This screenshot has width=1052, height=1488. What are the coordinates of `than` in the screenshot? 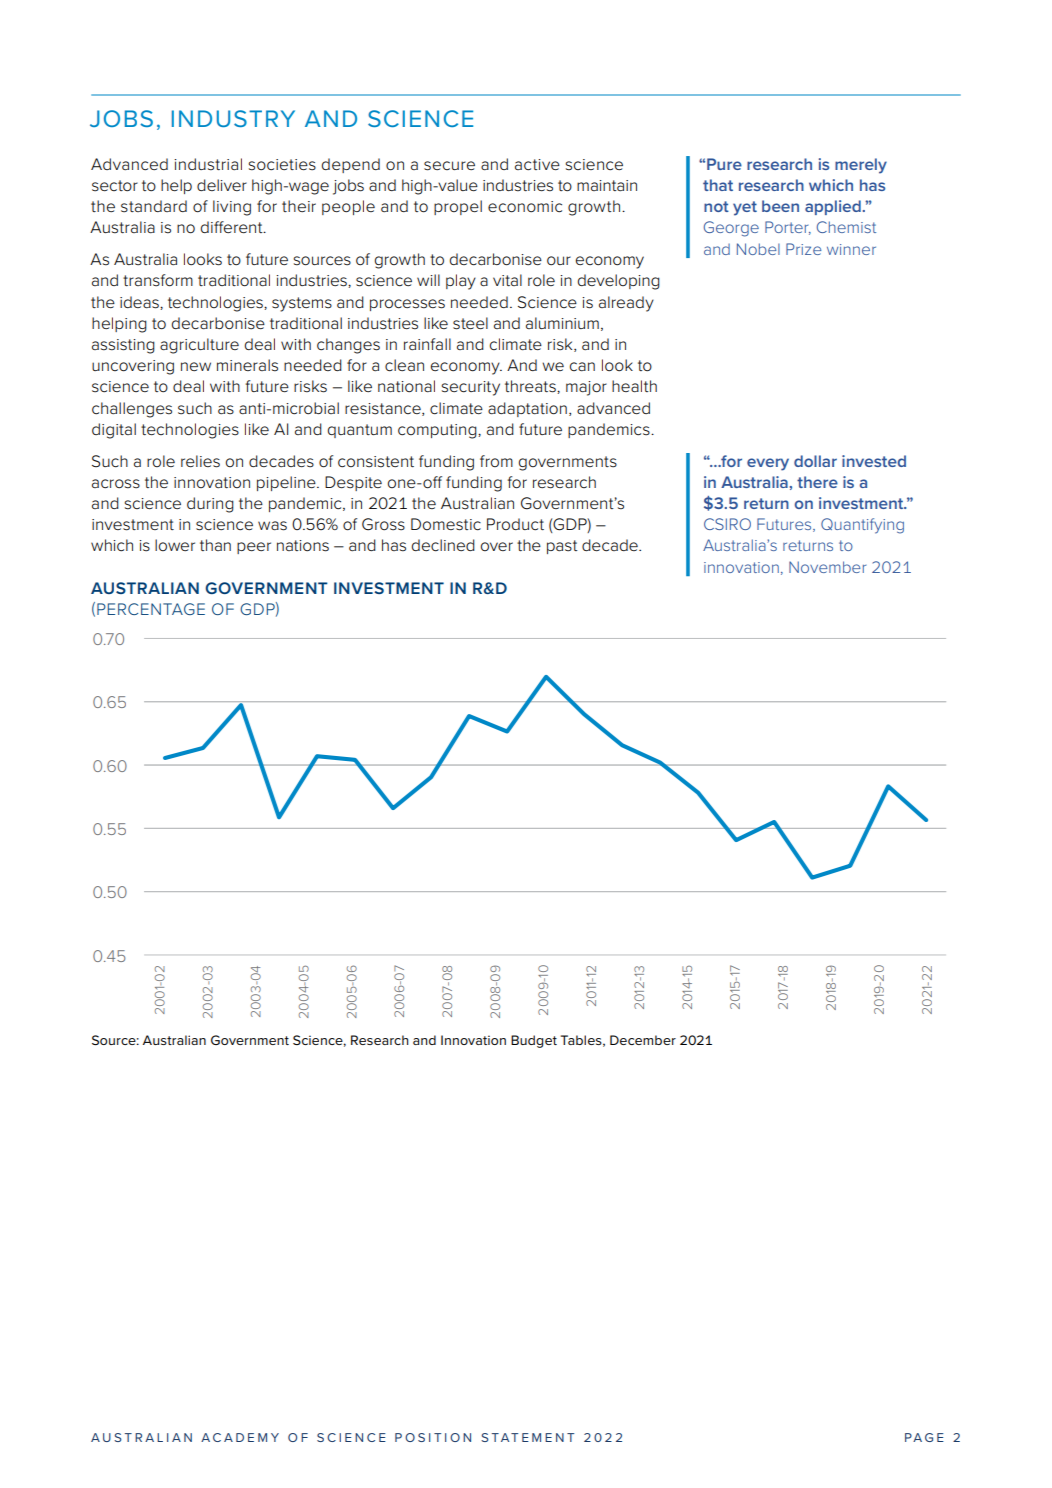 It's located at (215, 545).
